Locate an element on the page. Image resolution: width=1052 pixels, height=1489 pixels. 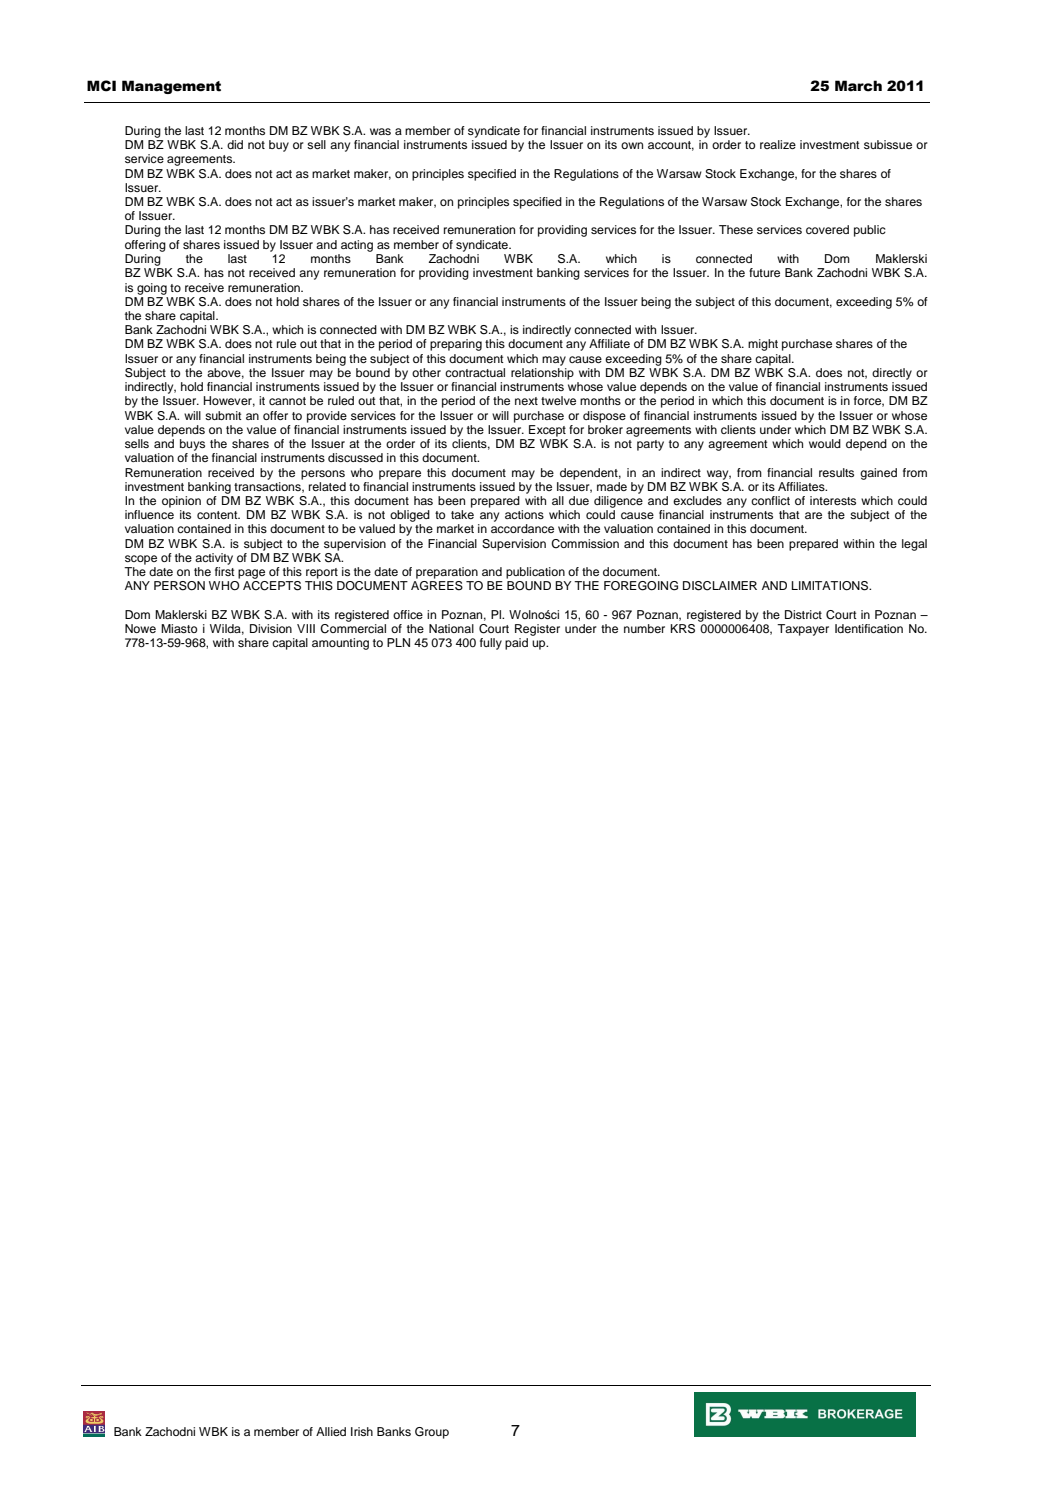
Allied is located at coordinates (331, 1431).
